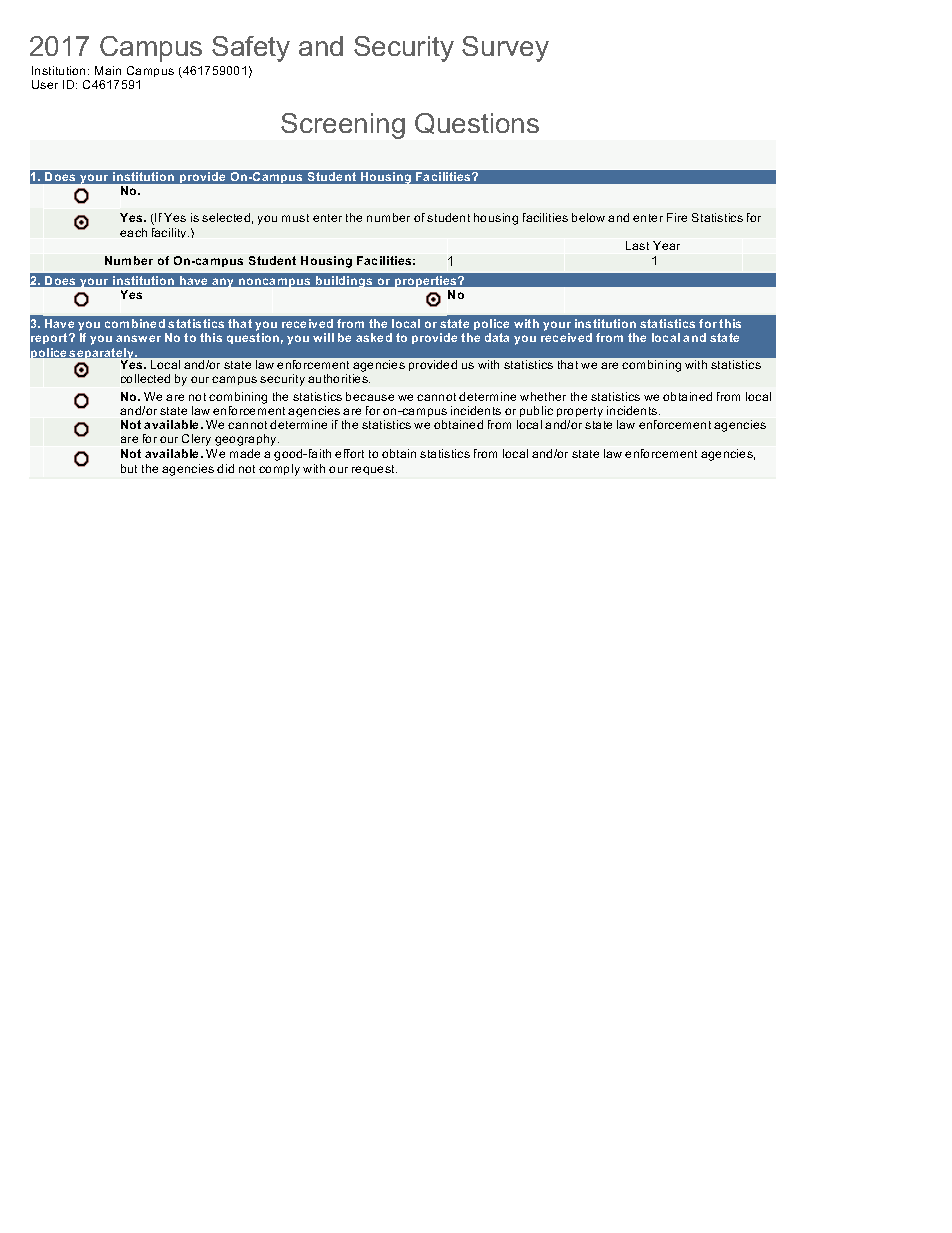 The image size is (952, 1233). I want to click on asked, so click(374, 337).
